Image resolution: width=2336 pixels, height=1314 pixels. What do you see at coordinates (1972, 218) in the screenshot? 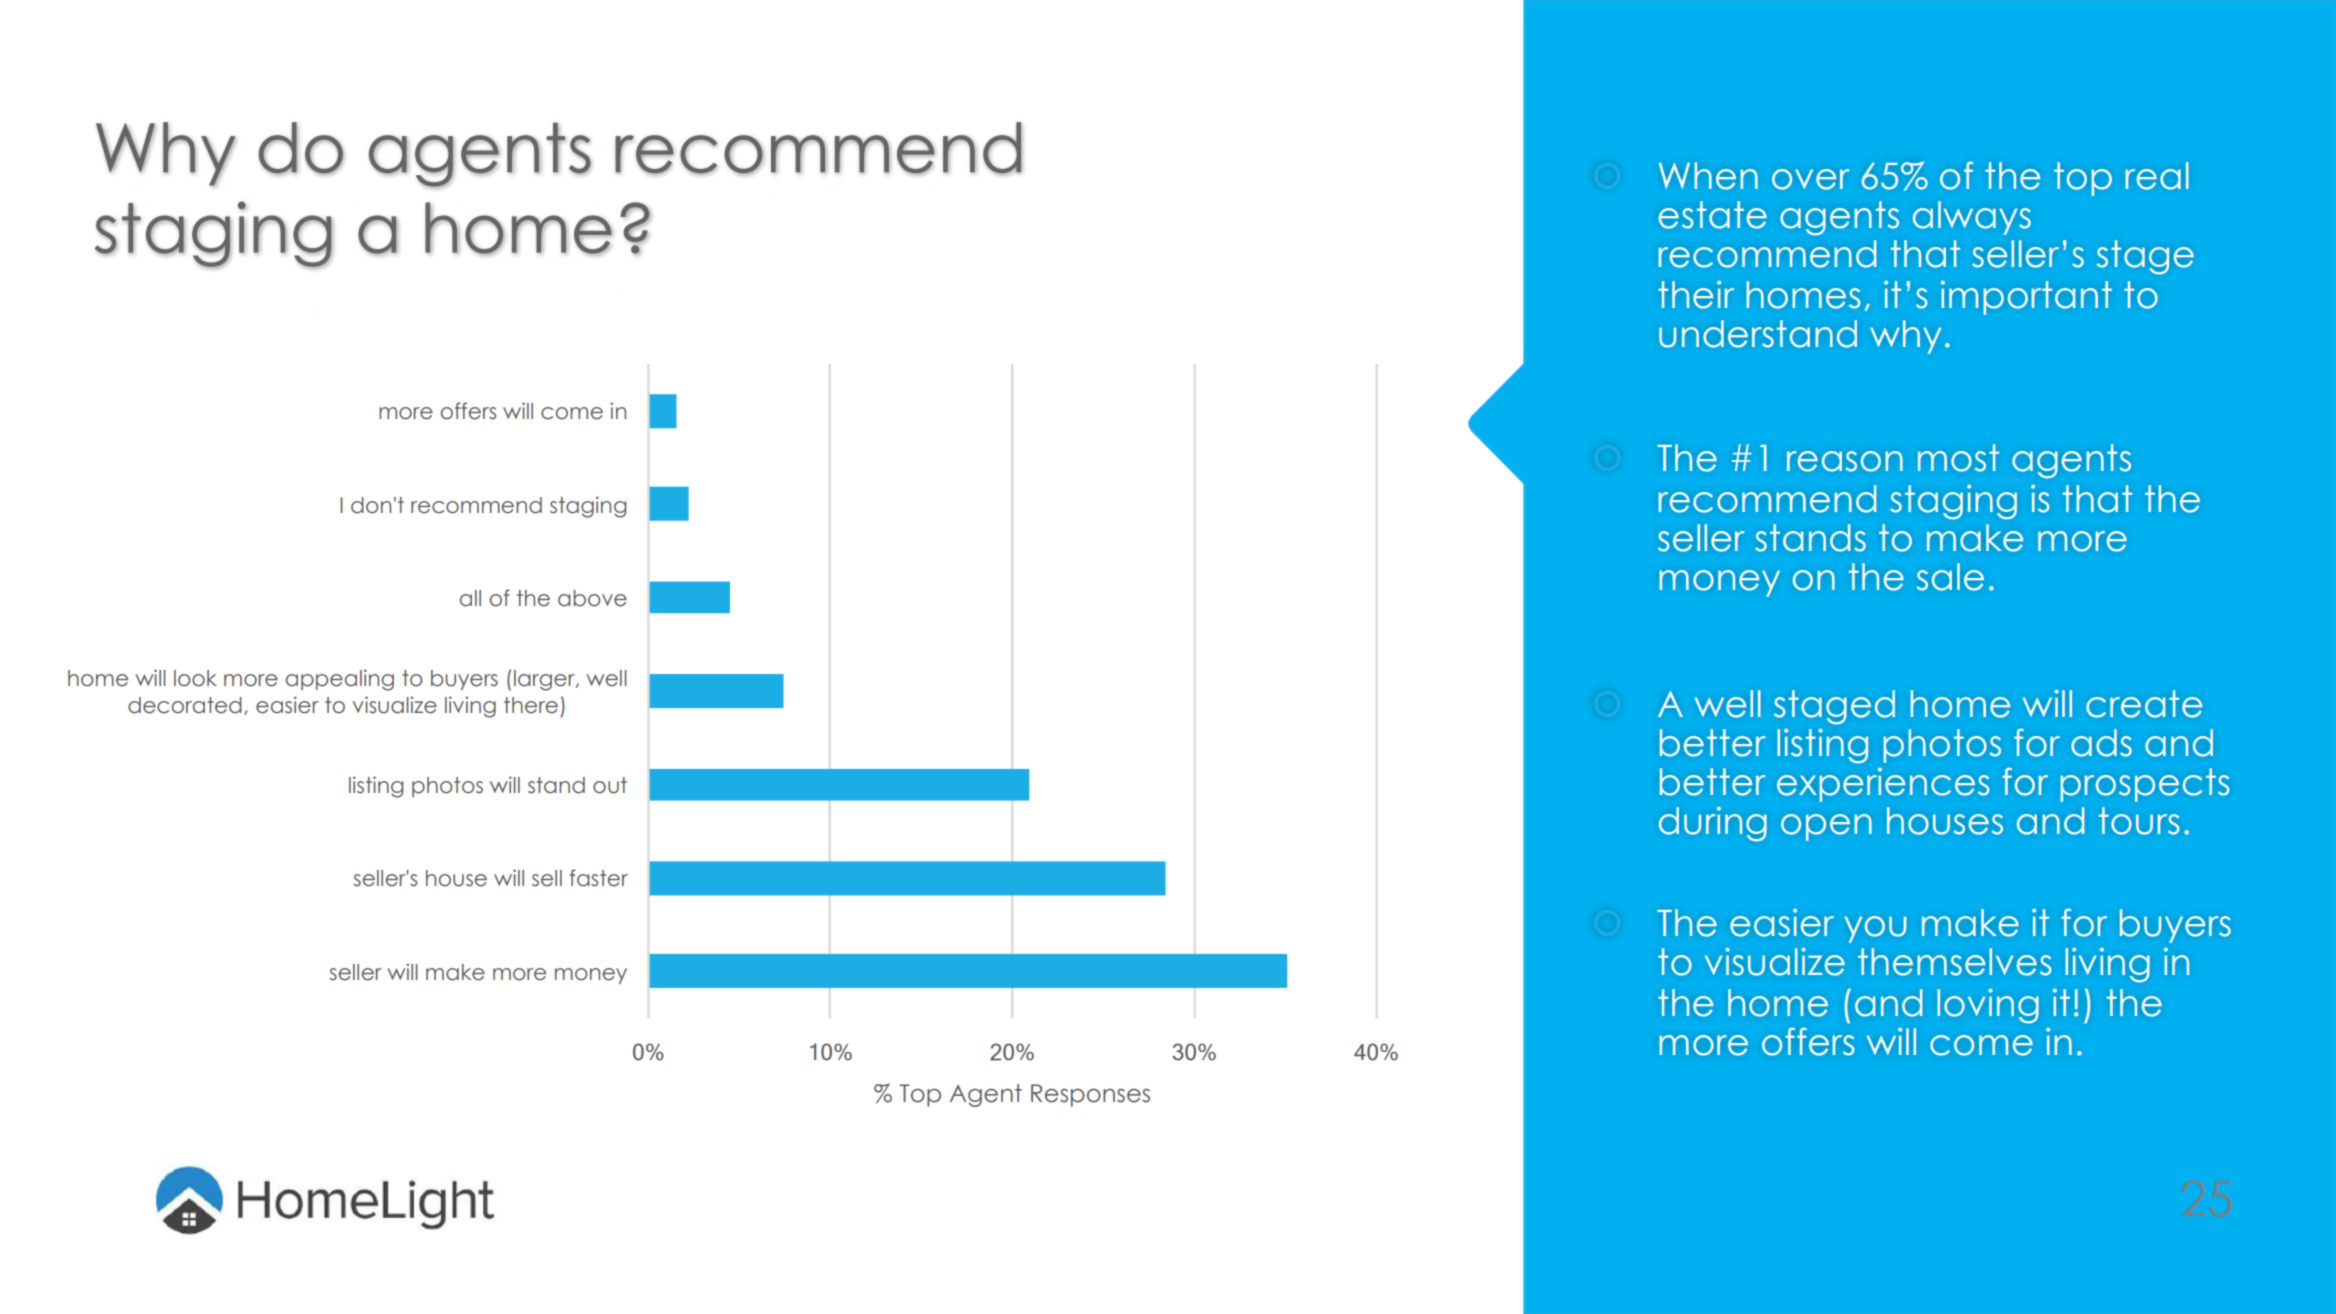
I see `always` at bounding box center [1972, 218].
